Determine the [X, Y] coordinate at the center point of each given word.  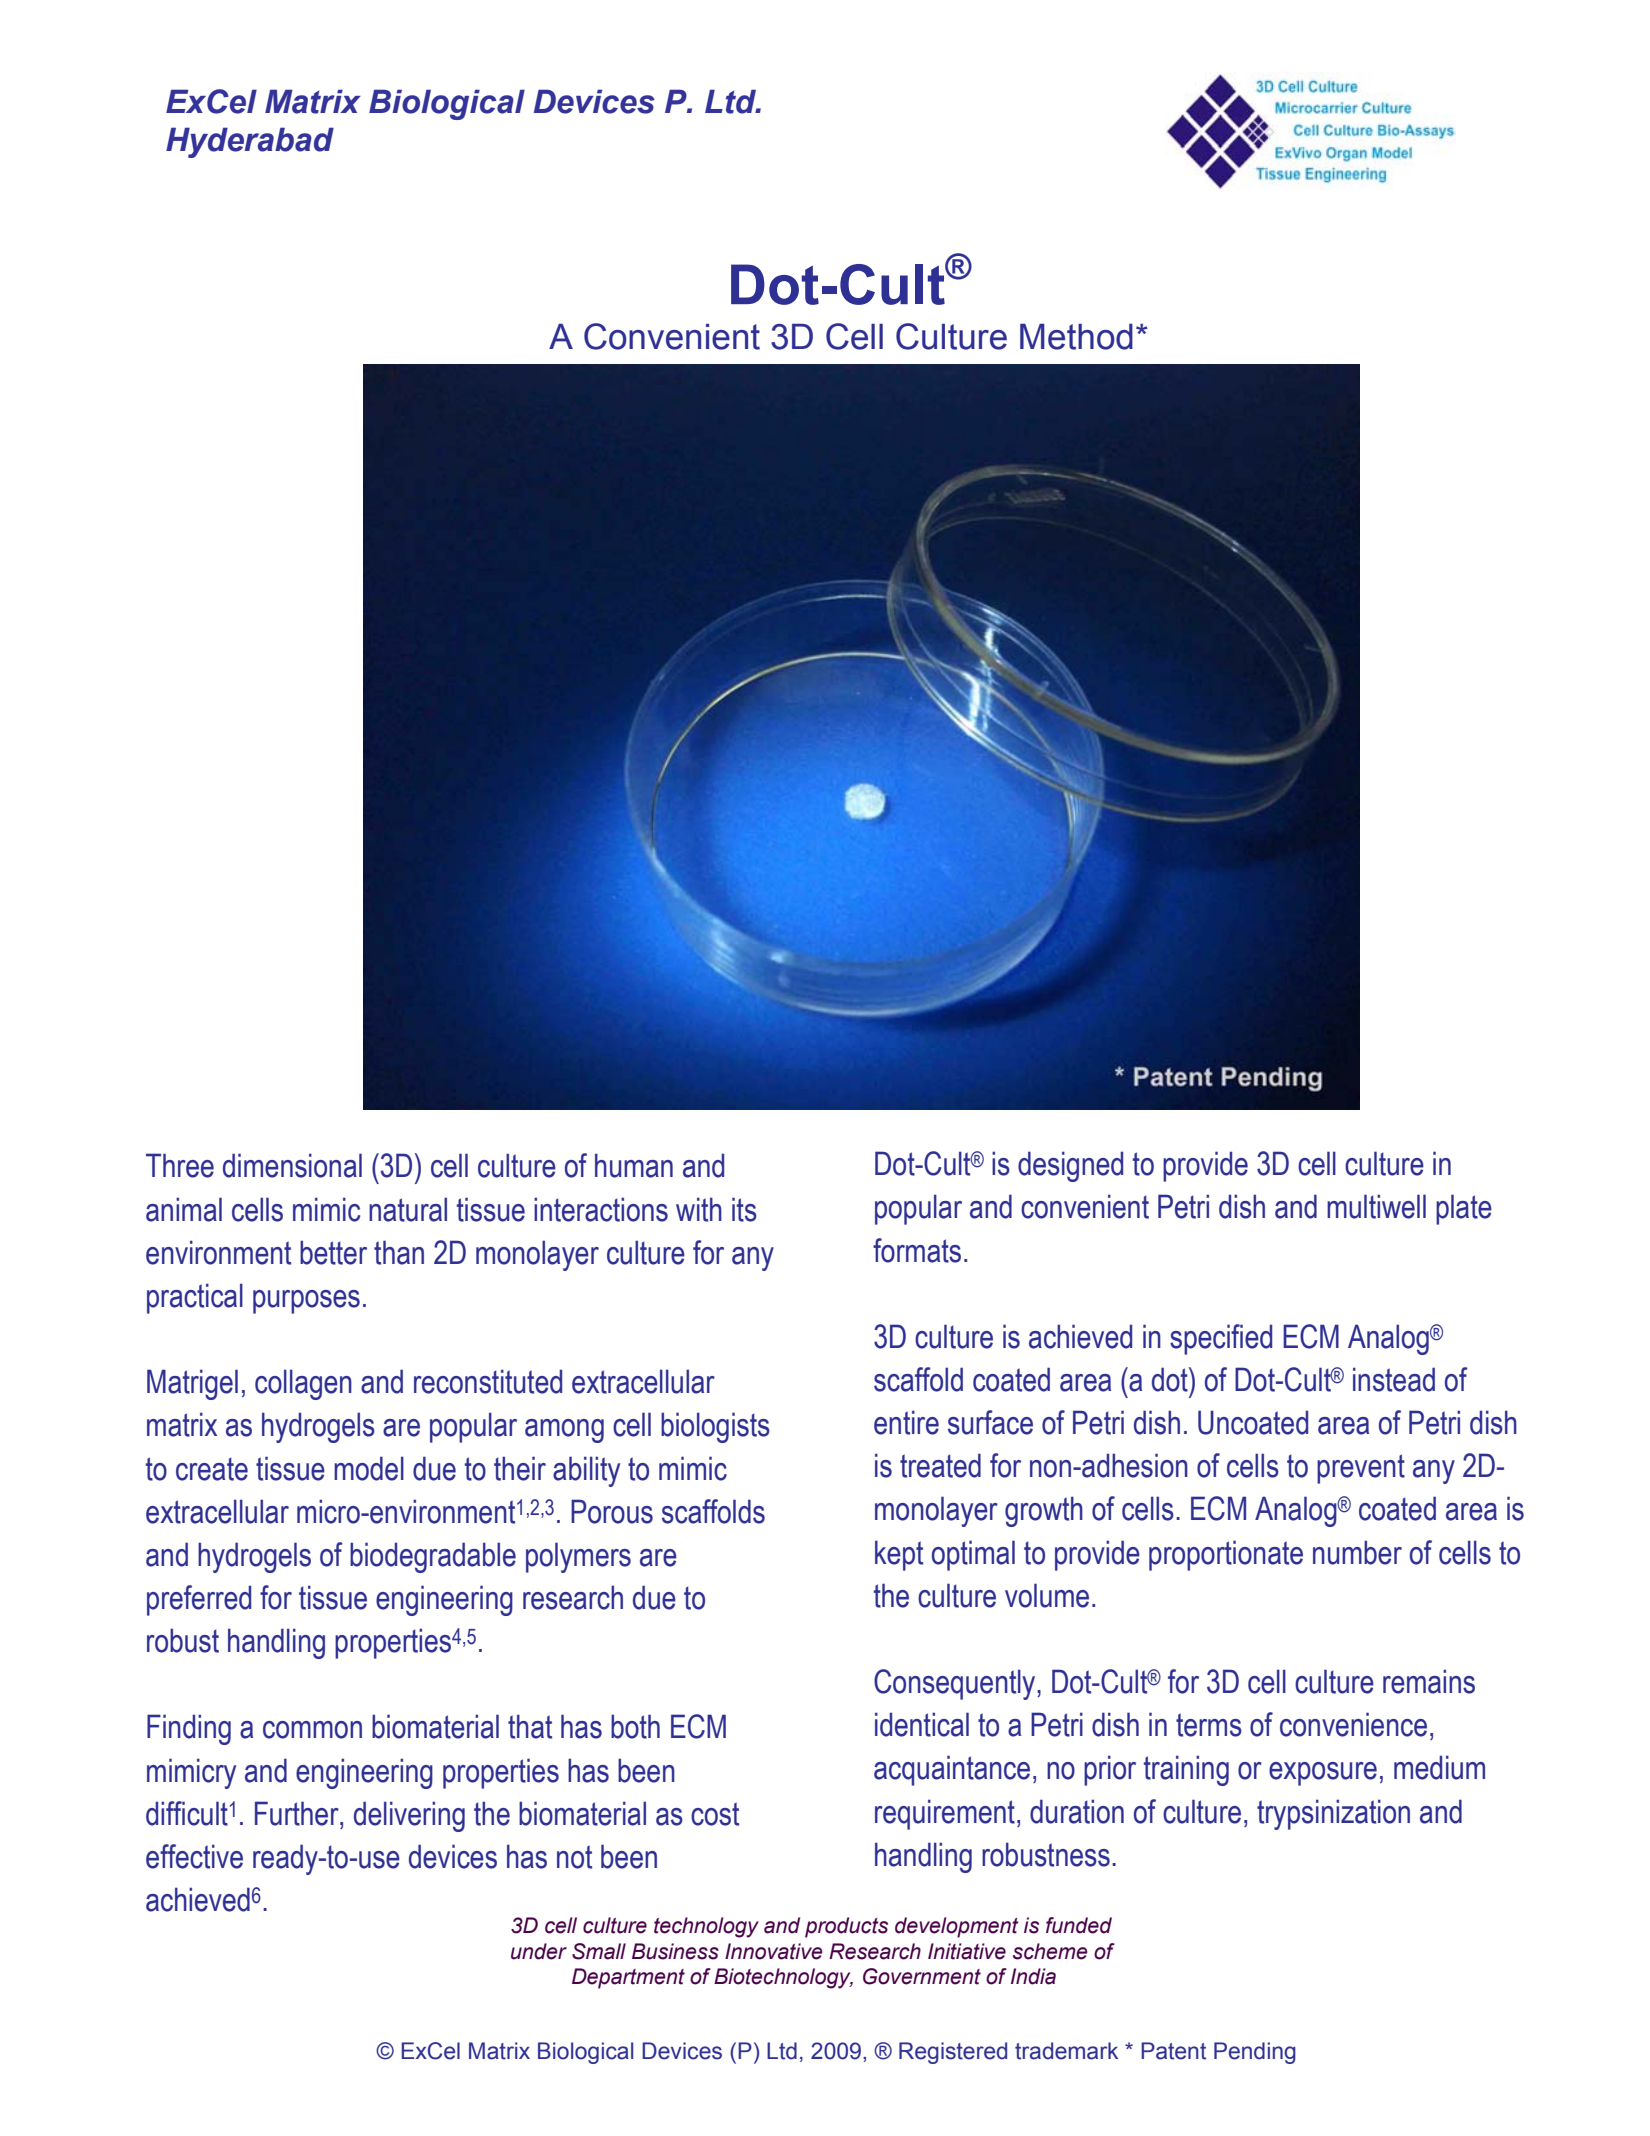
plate [1464, 1209]
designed [1070, 1166]
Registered [953, 2053]
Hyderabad [250, 142]
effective [194, 1856]
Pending [1255, 2053]
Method [1076, 337]
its [744, 1209]
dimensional [292, 1165]
